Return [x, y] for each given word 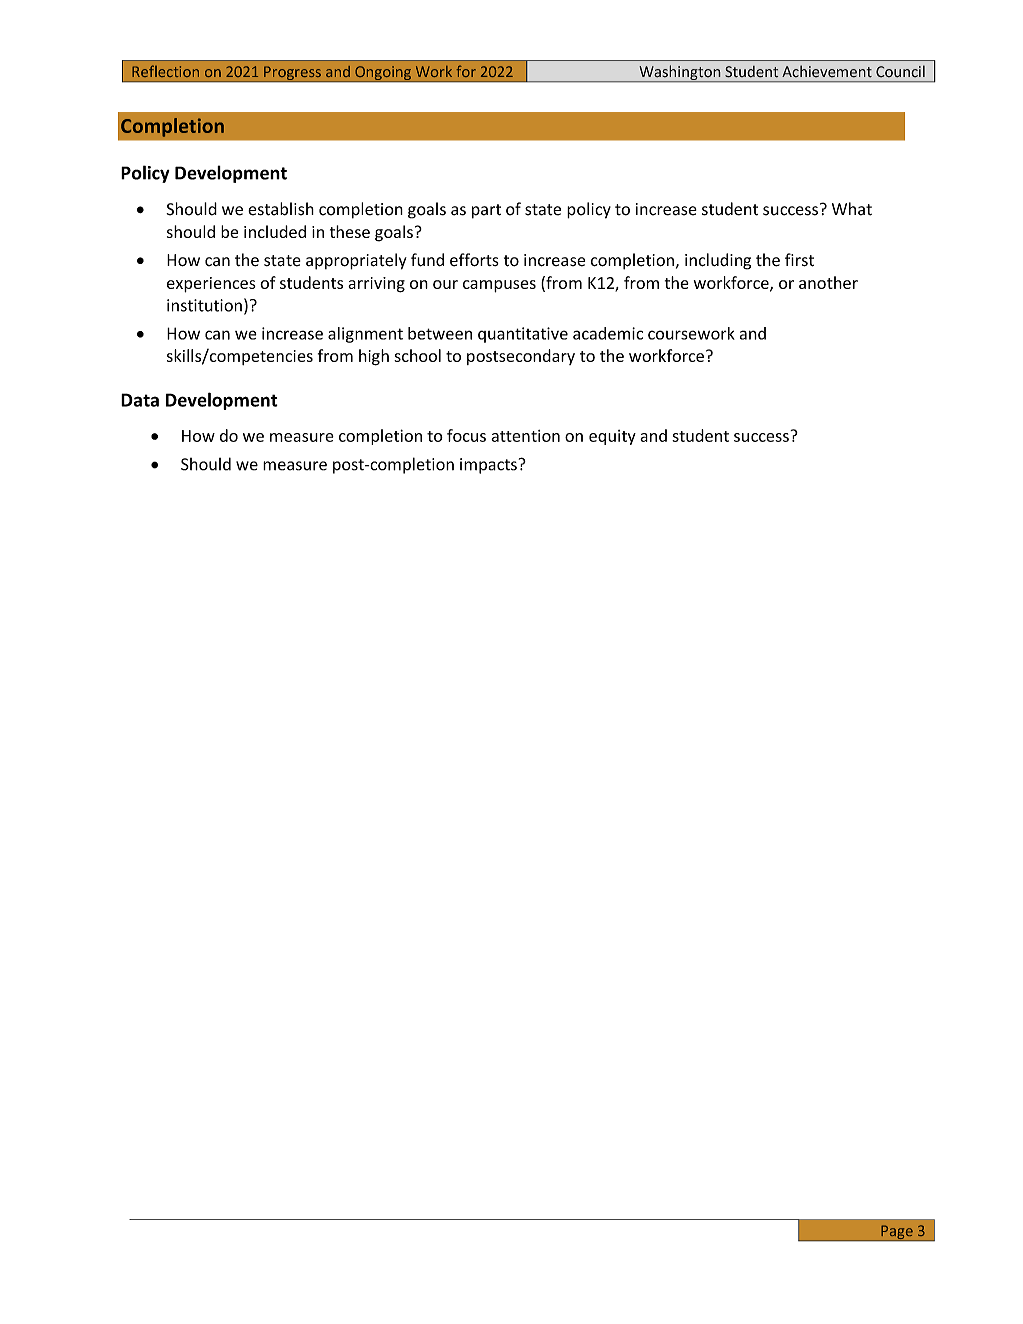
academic [608, 333]
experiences [211, 285]
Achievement [827, 71]
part [486, 211]
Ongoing [383, 74]
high [374, 357]
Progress [292, 74]
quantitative [523, 335]
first [799, 260]
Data [140, 400]
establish [281, 209]
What [852, 209]
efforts [474, 260]
